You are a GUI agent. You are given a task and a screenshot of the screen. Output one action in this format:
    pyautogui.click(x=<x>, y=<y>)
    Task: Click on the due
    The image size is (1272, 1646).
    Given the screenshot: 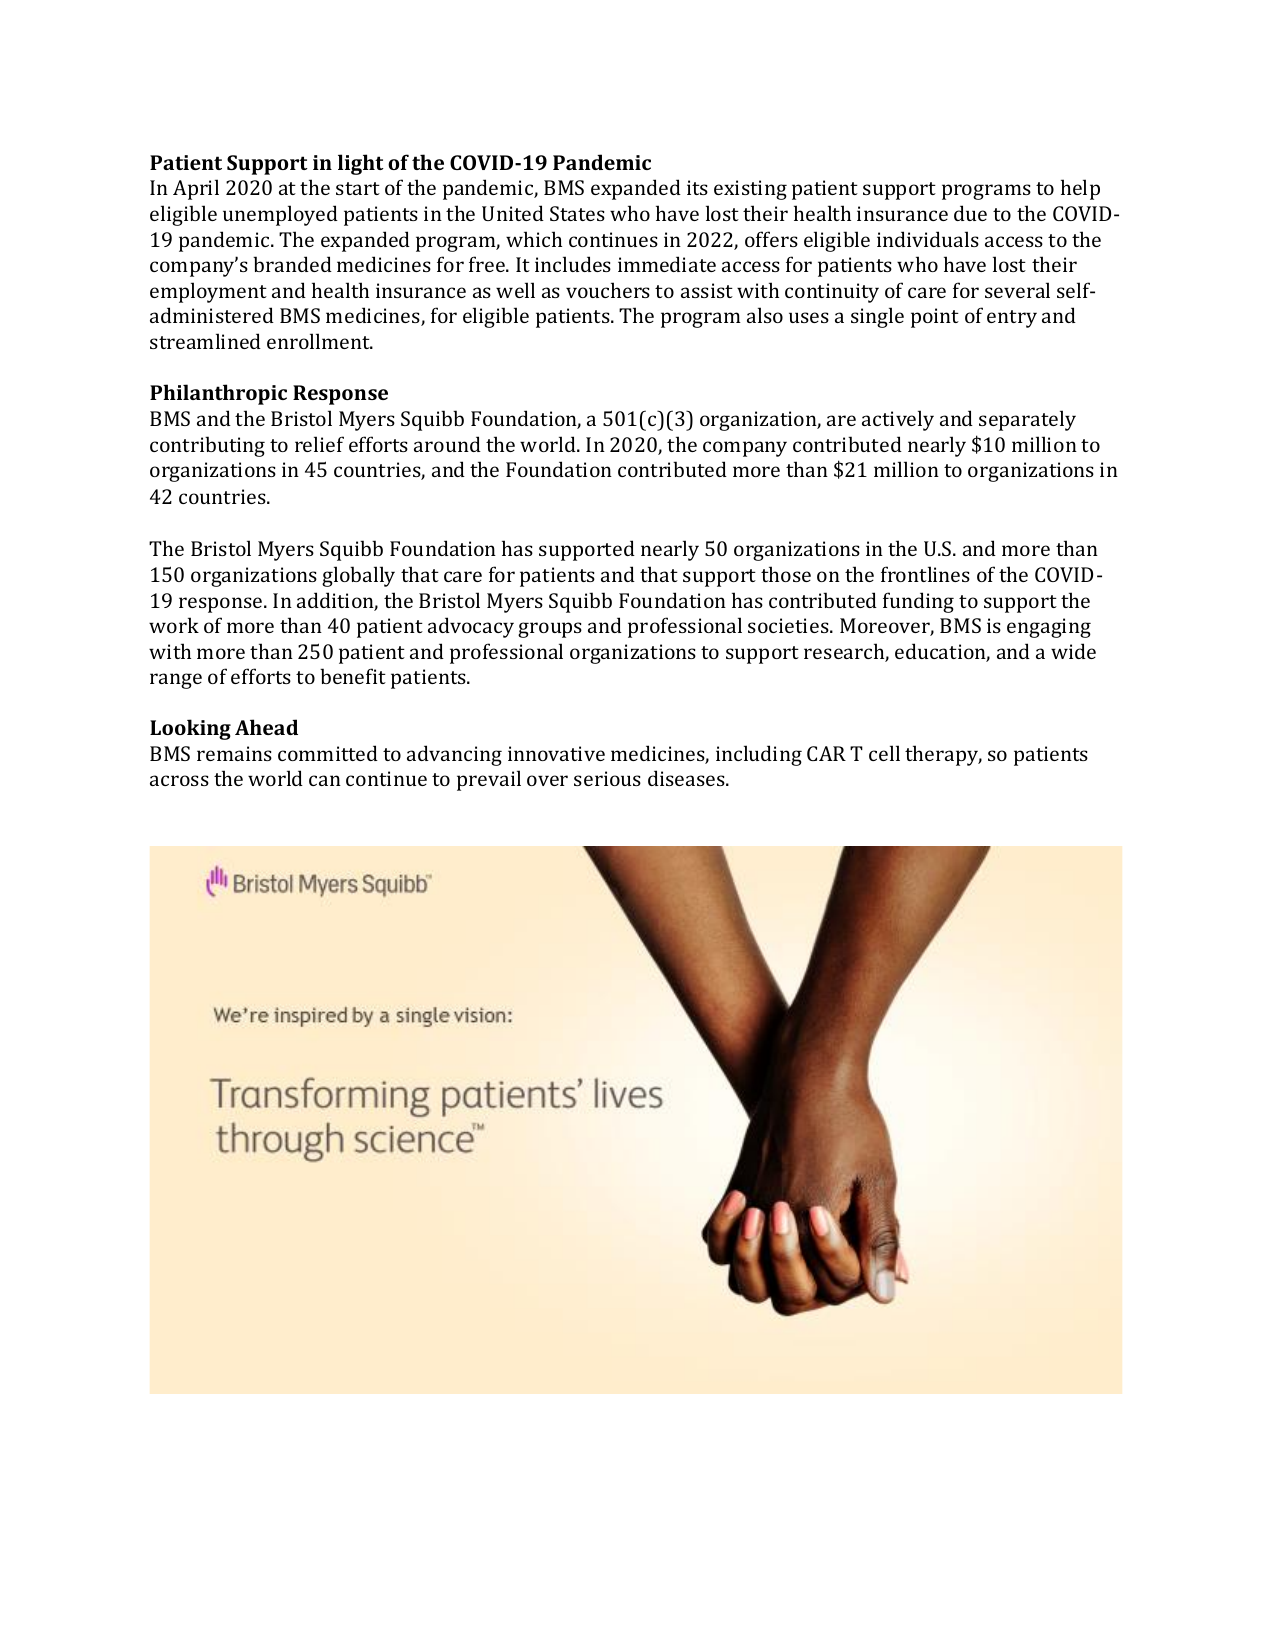 What is the action you would take?
    pyautogui.click(x=970, y=213)
